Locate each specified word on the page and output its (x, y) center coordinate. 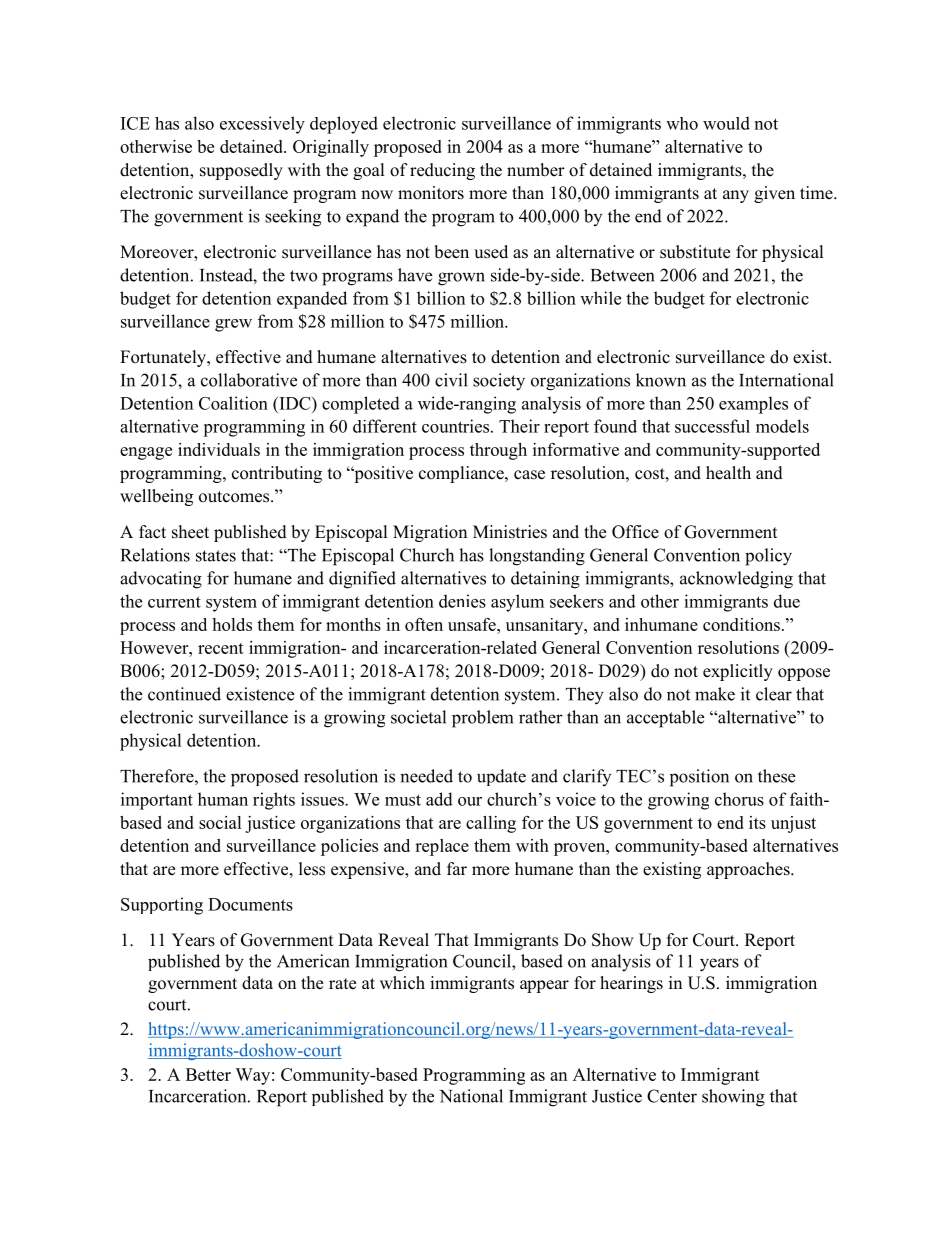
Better (208, 1074)
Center (672, 1096)
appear (544, 986)
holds (232, 624)
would (726, 123)
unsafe (473, 624)
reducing (442, 171)
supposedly (241, 171)
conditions (741, 624)
